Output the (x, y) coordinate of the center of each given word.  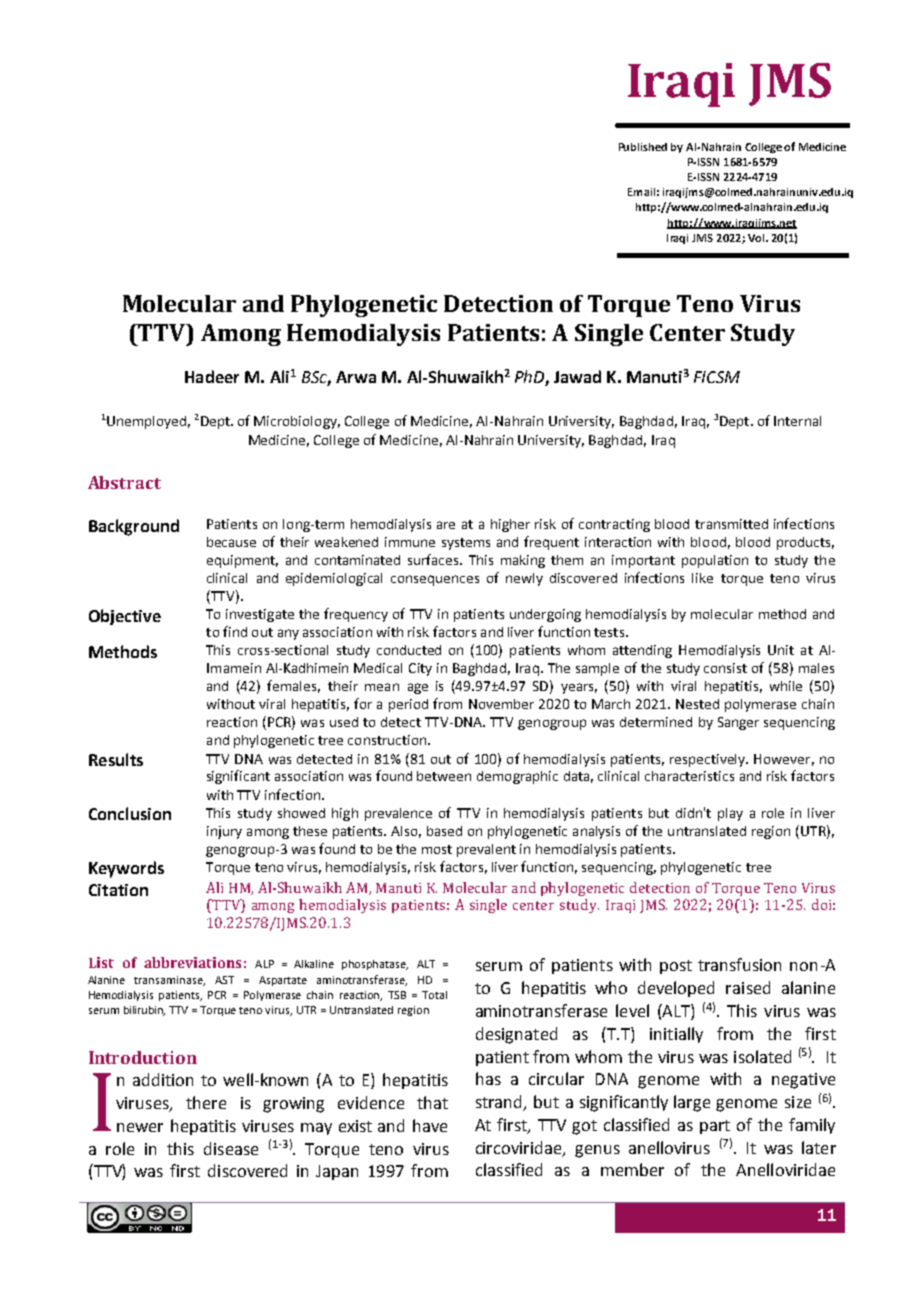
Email (641, 192)
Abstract (124, 482)
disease (231, 1148)
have (430, 1125)
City (420, 669)
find (235, 631)
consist (725, 668)
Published (643, 147)
